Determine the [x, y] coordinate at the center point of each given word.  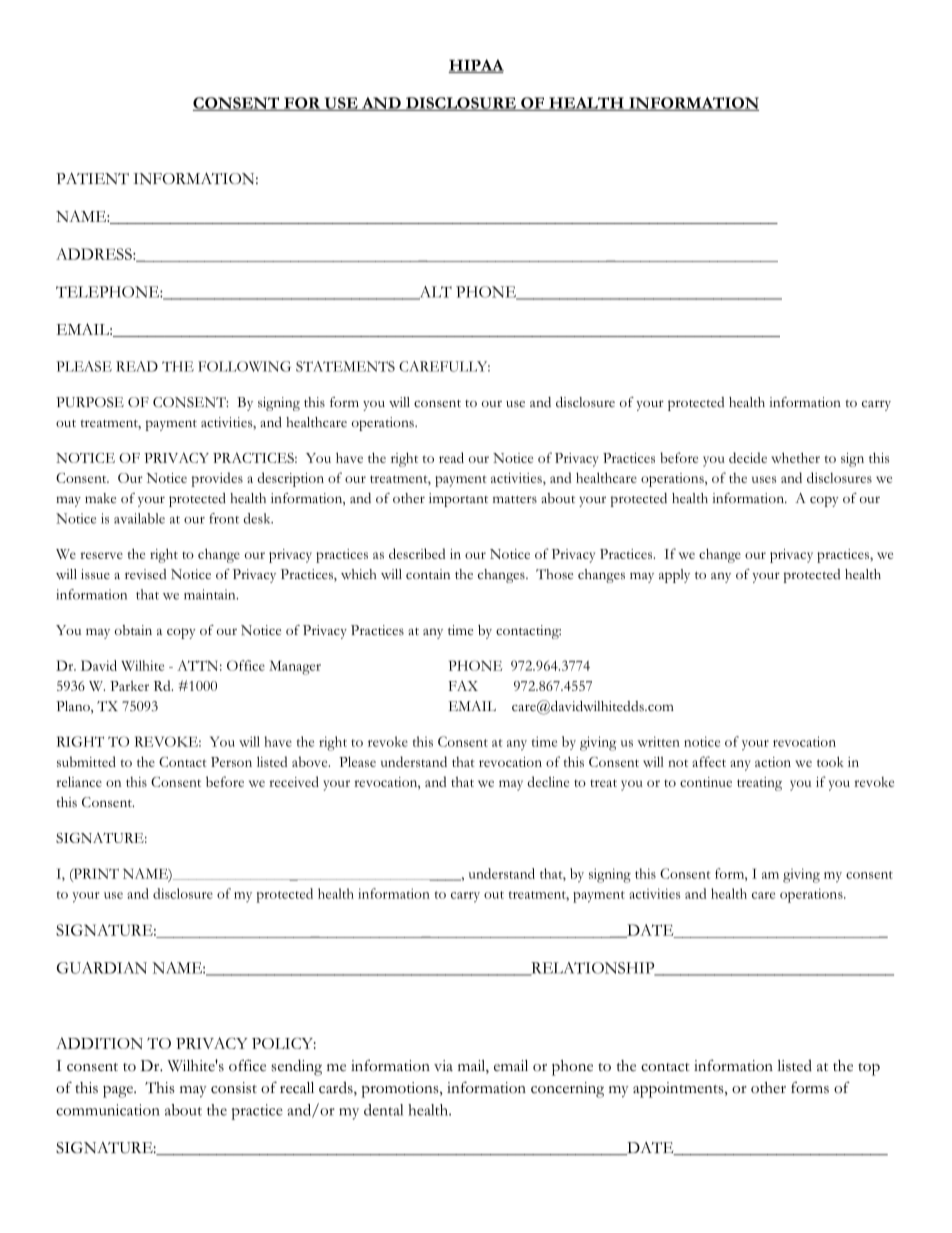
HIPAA [476, 66]
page [119, 1092]
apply [674, 576]
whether [795, 457]
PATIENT [92, 179]
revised [145, 574]
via [443, 1065]
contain [428, 574]
